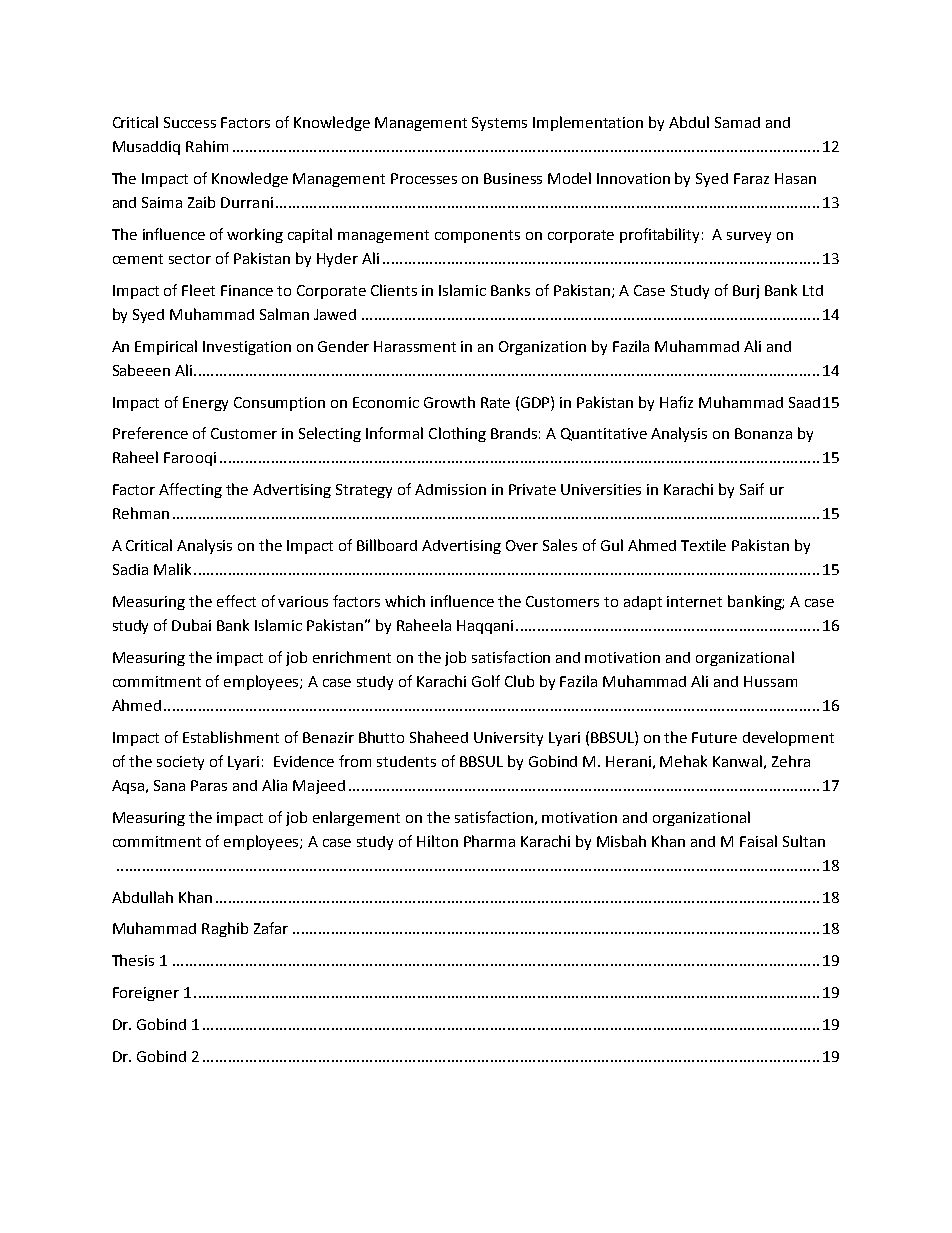 The height and width of the screenshot is (1233, 952). Describe the element at coordinates (236, 601) in the screenshot. I see `effect` at that location.
